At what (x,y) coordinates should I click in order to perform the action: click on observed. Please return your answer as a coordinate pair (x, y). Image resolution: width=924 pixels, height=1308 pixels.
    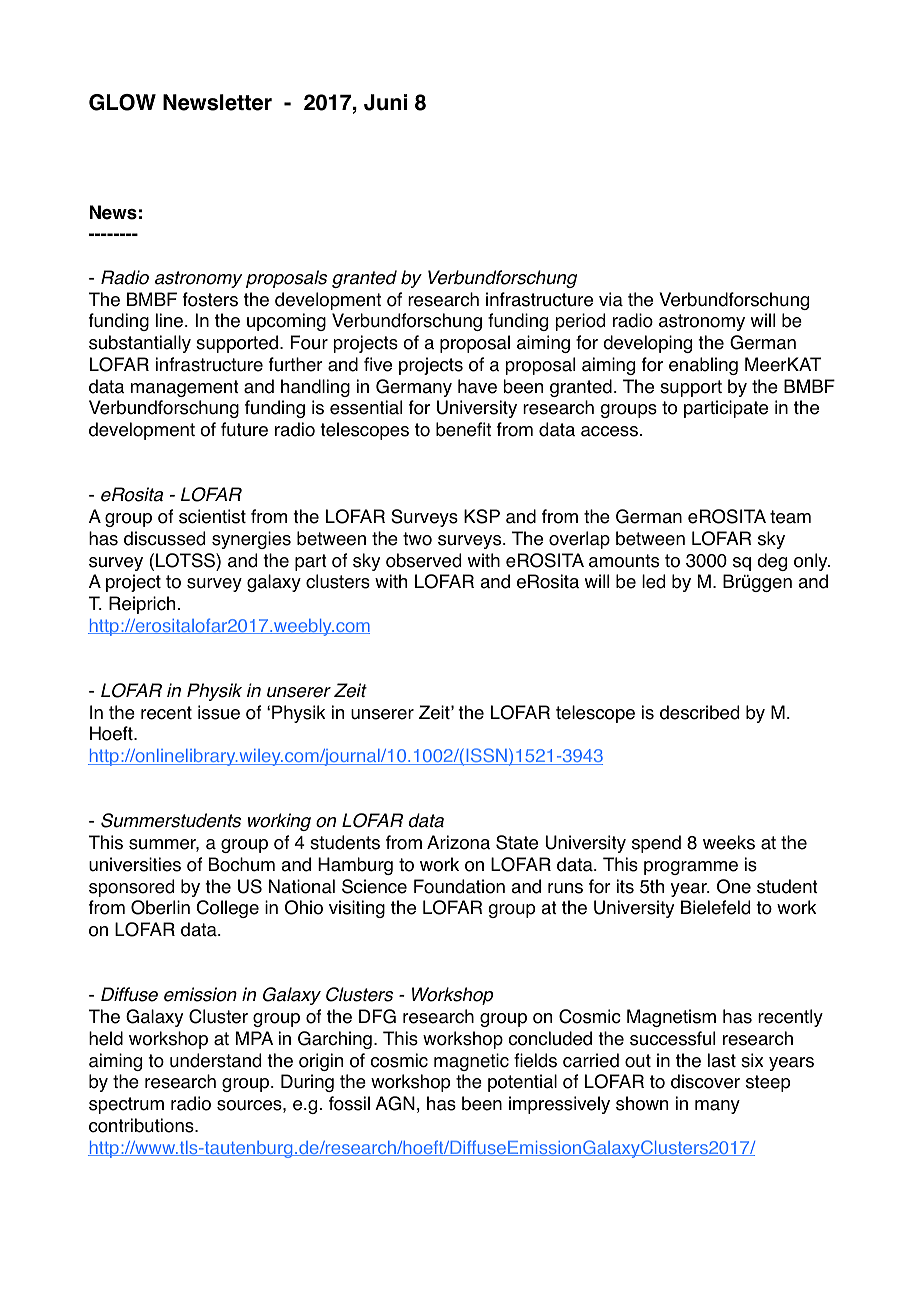
    Looking at the image, I should click on (423, 560).
